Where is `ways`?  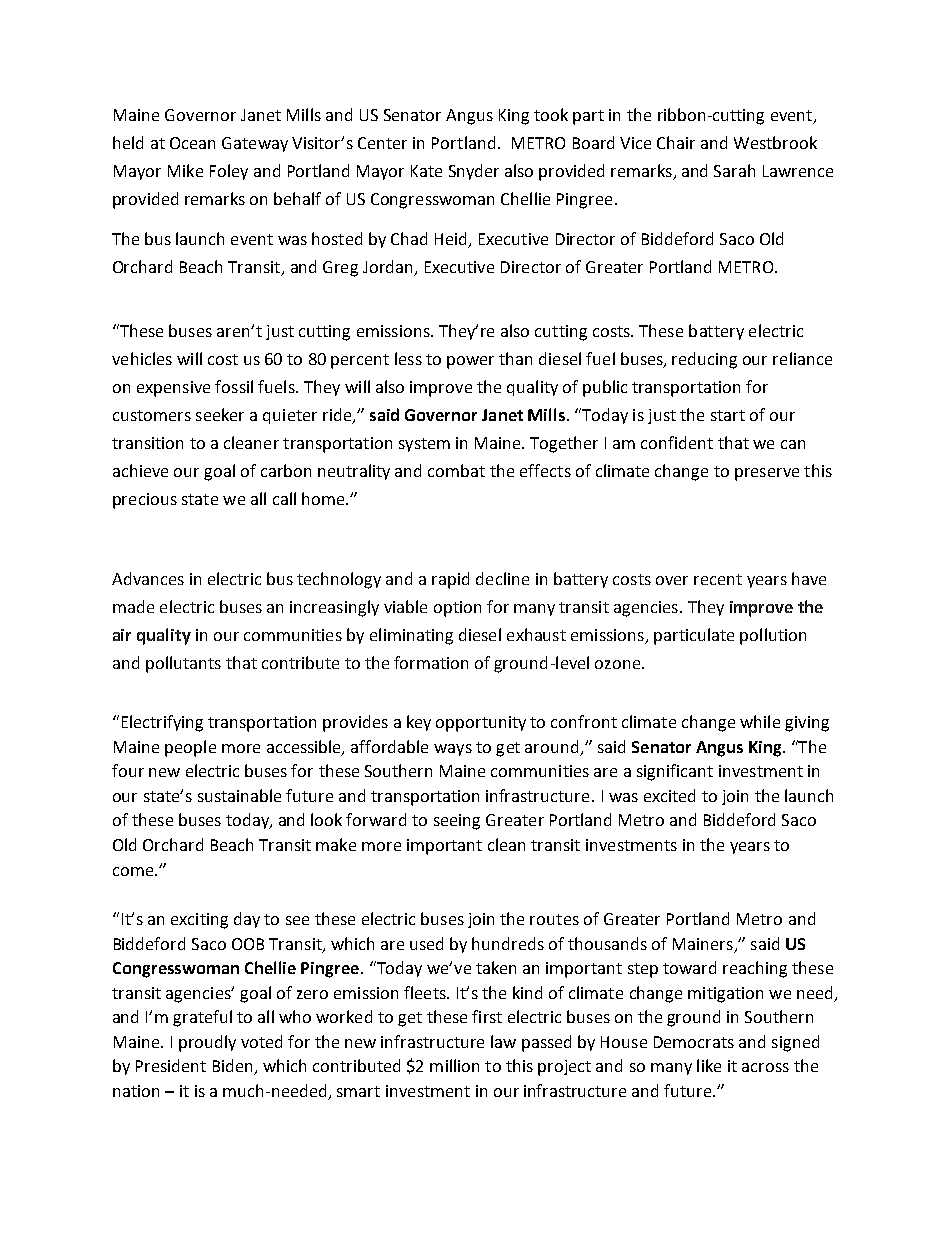 ways is located at coordinates (453, 750).
